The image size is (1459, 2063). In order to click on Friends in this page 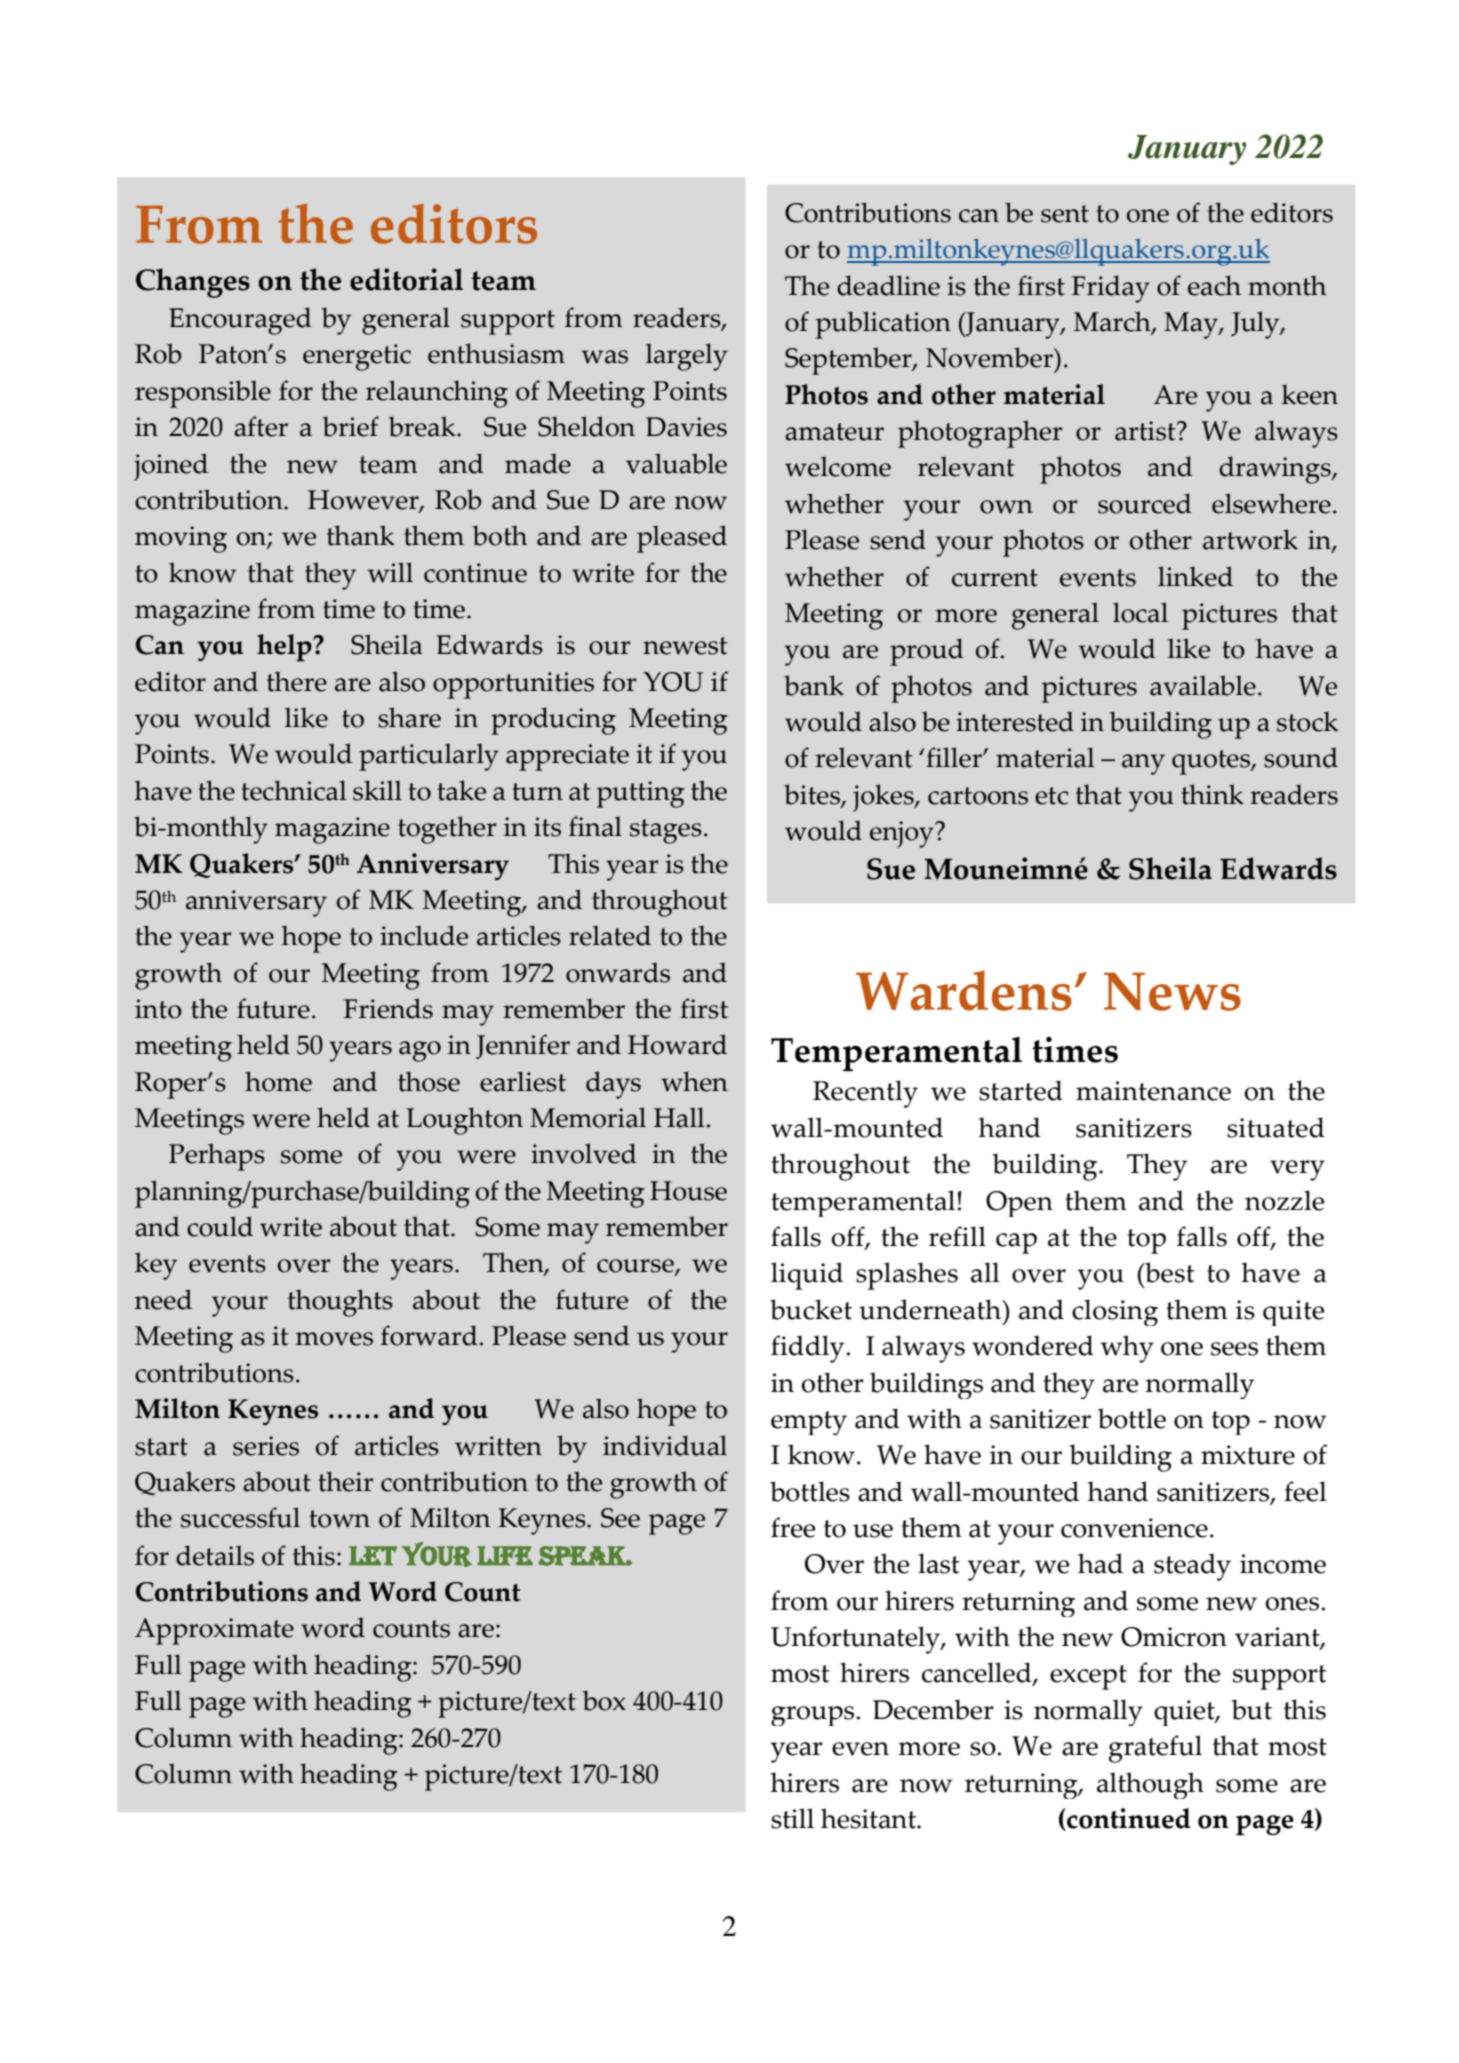, I will do `click(388, 1008)`.
